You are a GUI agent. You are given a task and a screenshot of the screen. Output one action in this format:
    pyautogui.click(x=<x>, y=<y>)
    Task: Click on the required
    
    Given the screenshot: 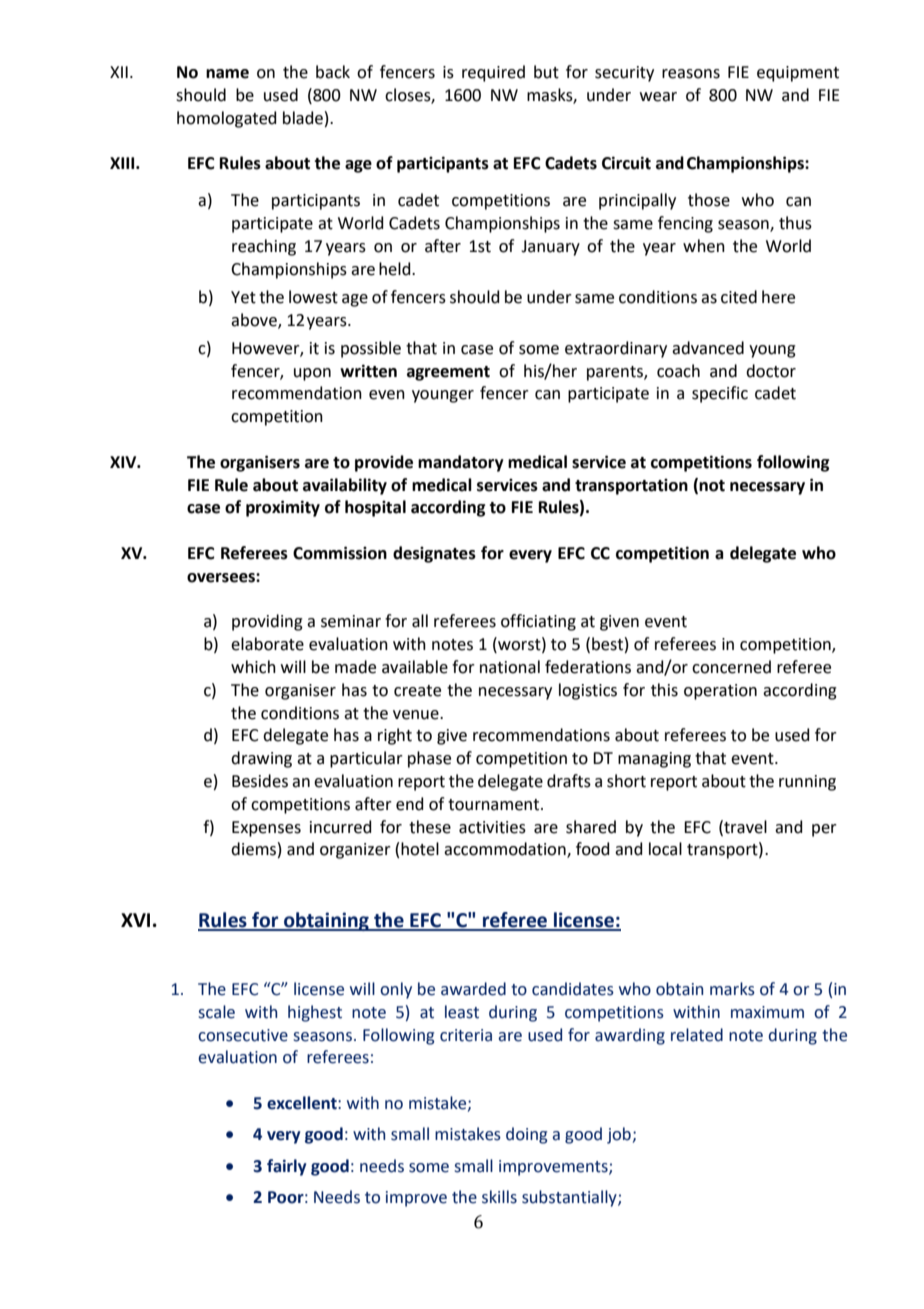 What is the action you would take?
    pyautogui.click(x=493, y=73)
